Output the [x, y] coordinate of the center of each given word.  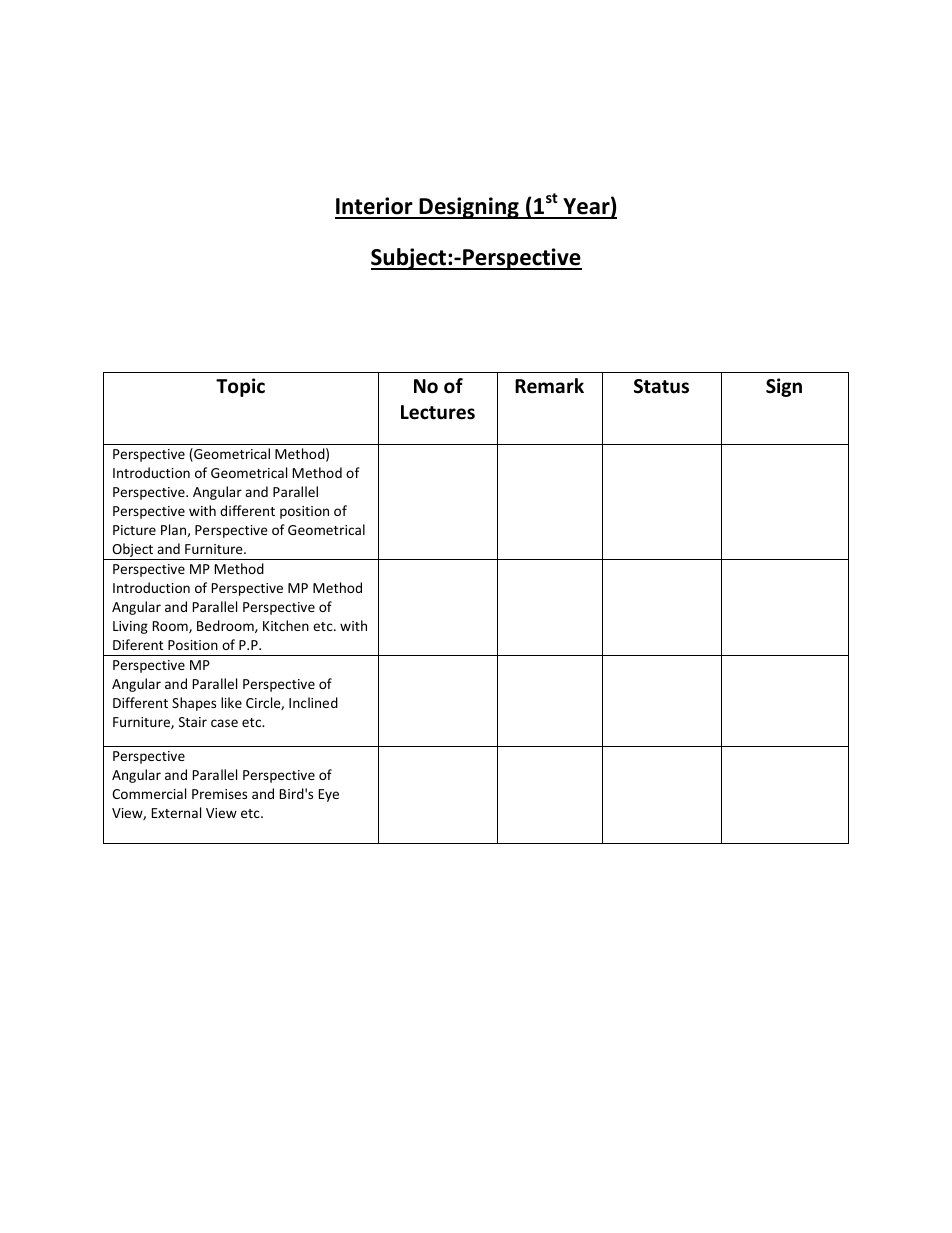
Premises [219, 794]
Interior [375, 207]
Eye [329, 795]
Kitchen [286, 625]
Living [130, 627]
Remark [549, 386]
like [231, 702]
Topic [240, 387]
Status [661, 386]
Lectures [438, 412]
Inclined [313, 702]
